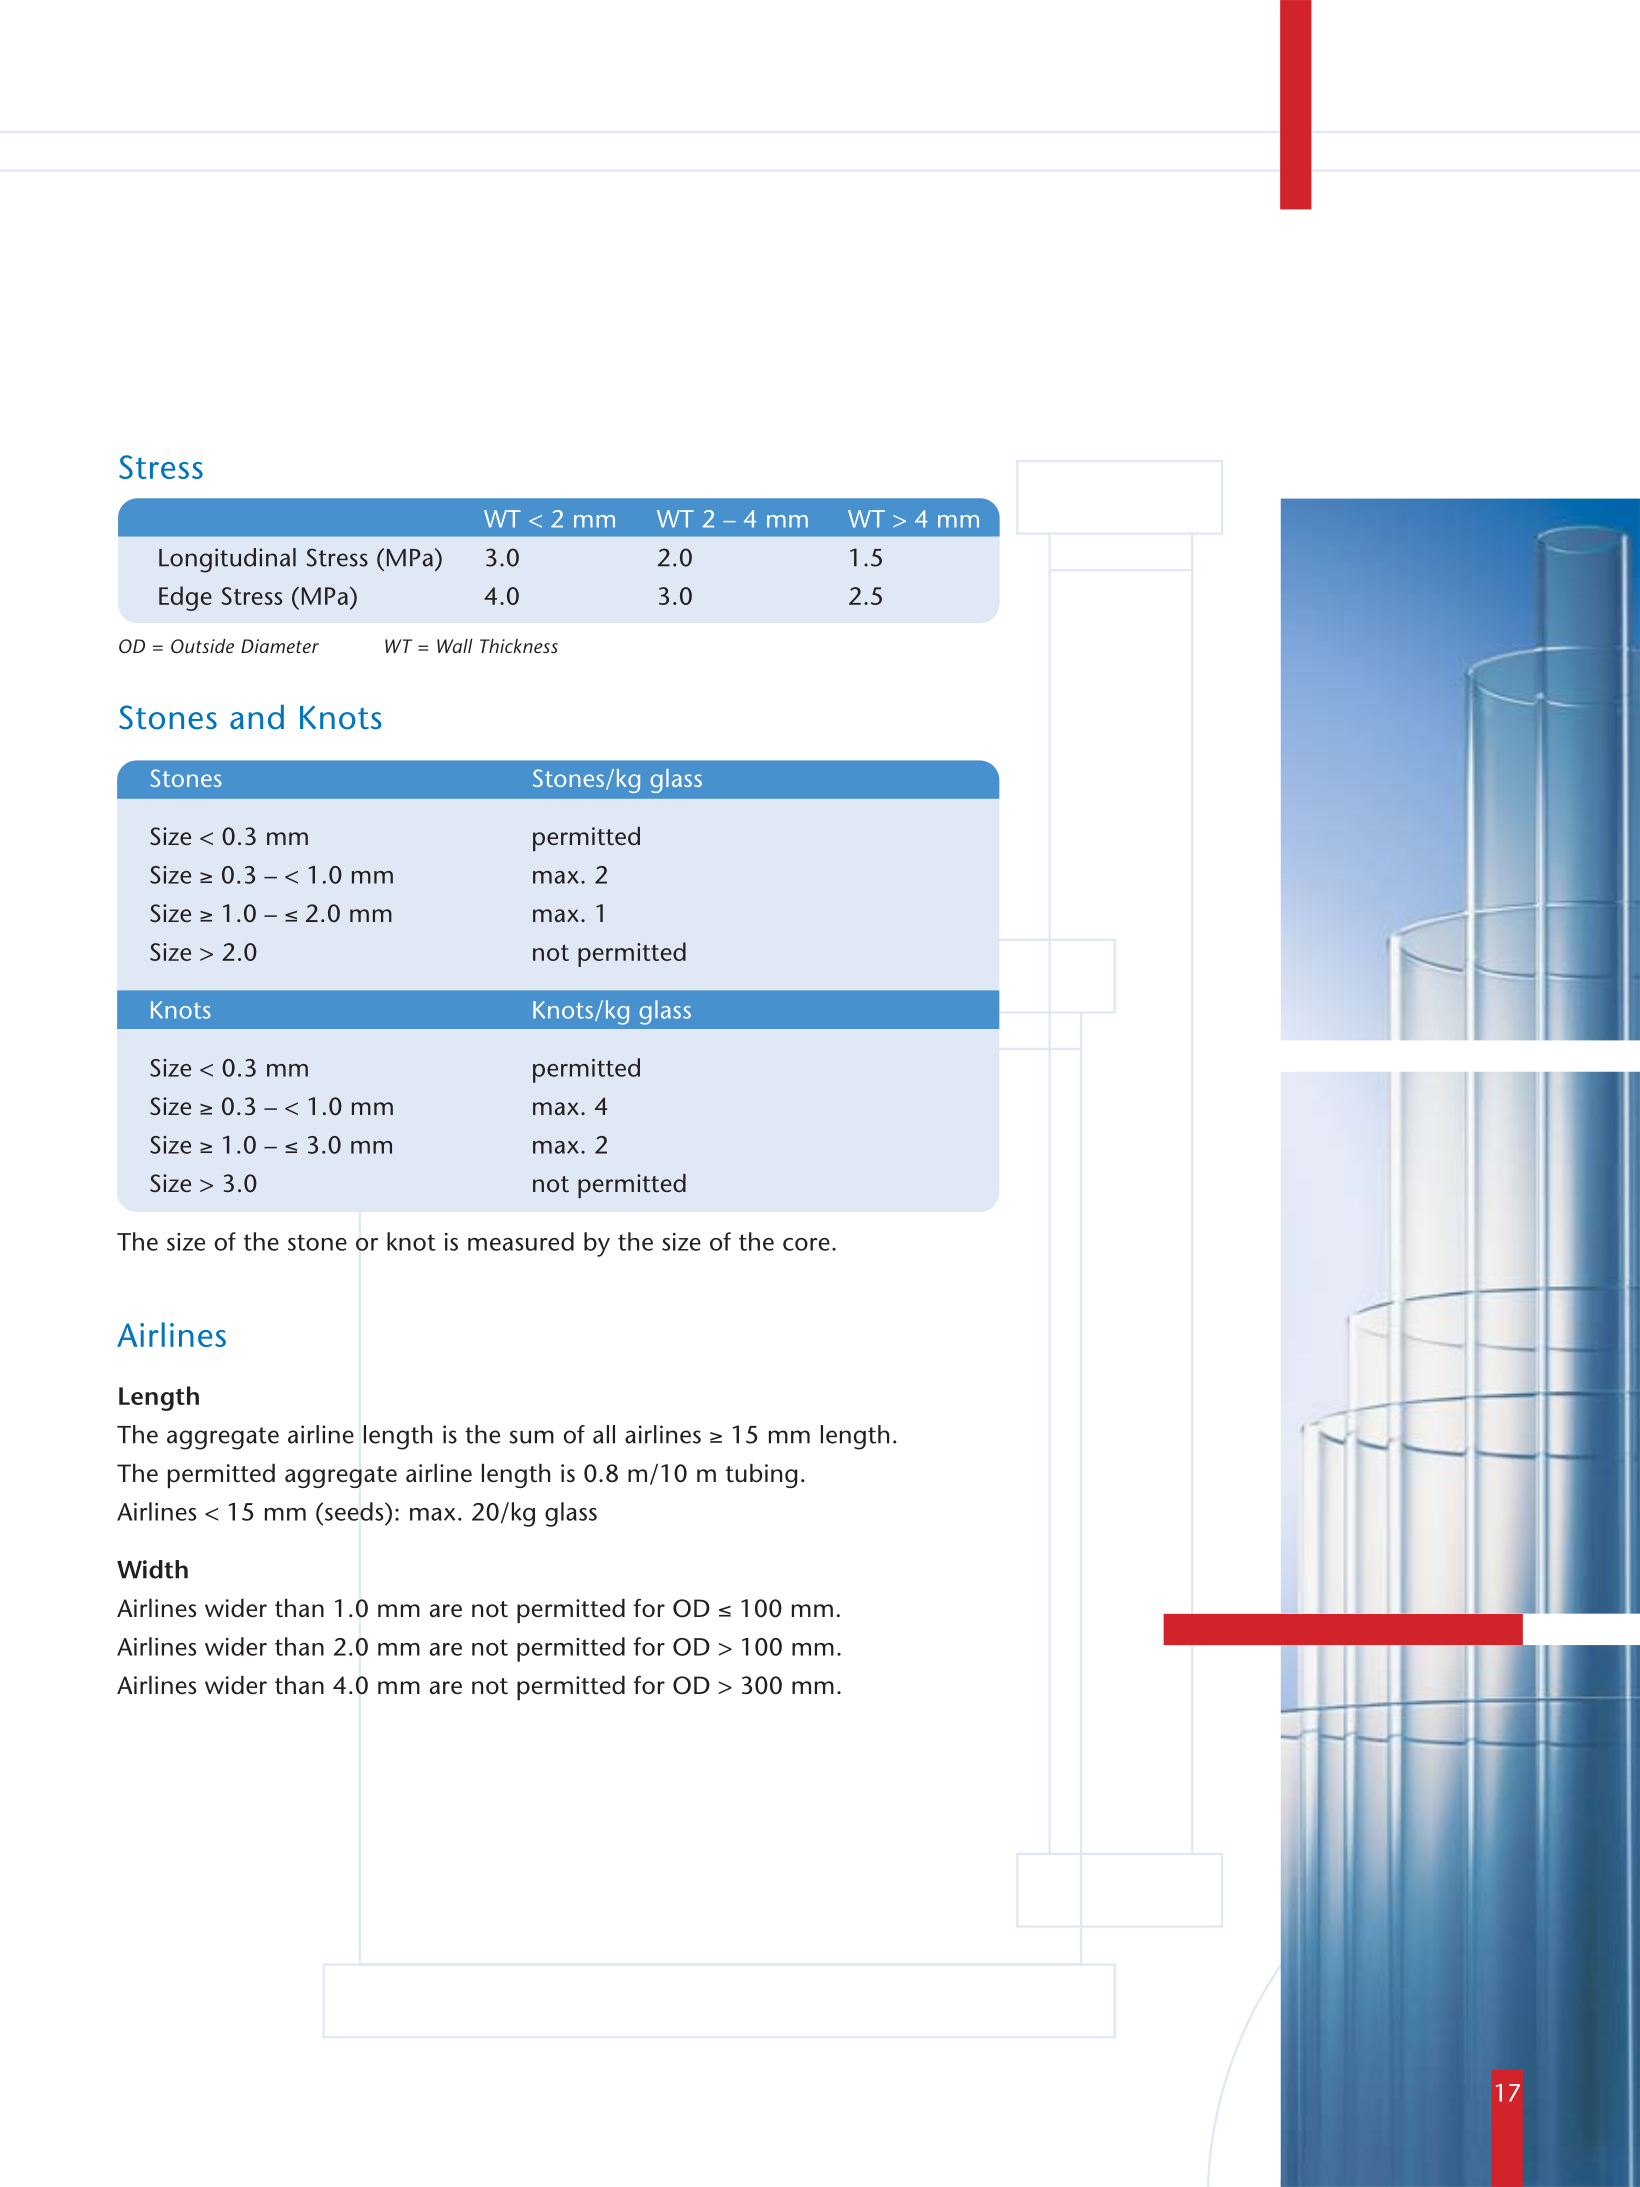 Image resolution: width=1640 pixels, height=2187 pixels. I want to click on Width, so click(152, 1569).
